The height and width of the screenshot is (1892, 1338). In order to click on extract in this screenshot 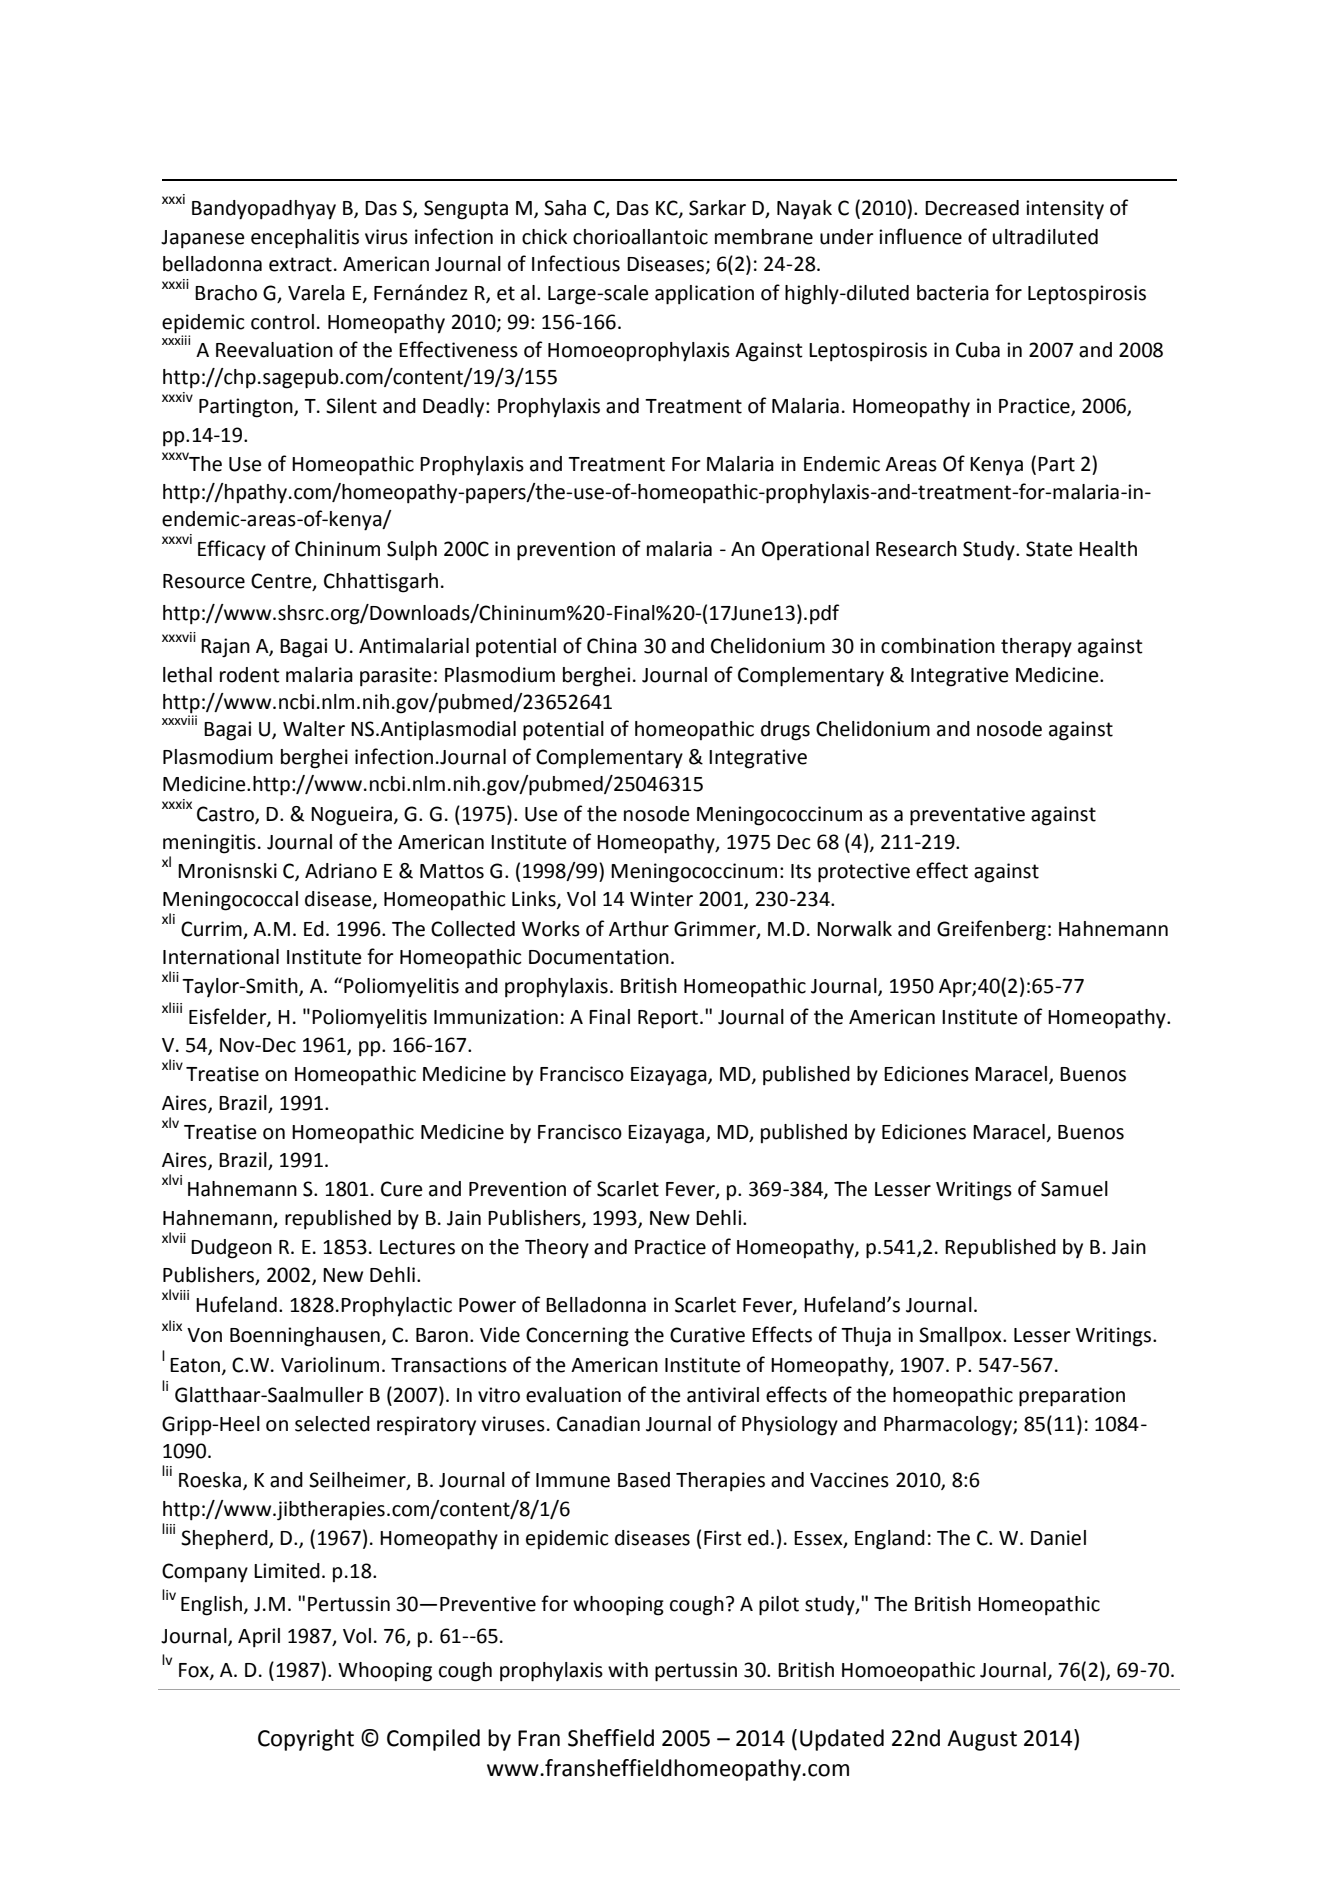, I will do `click(300, 264)`.
